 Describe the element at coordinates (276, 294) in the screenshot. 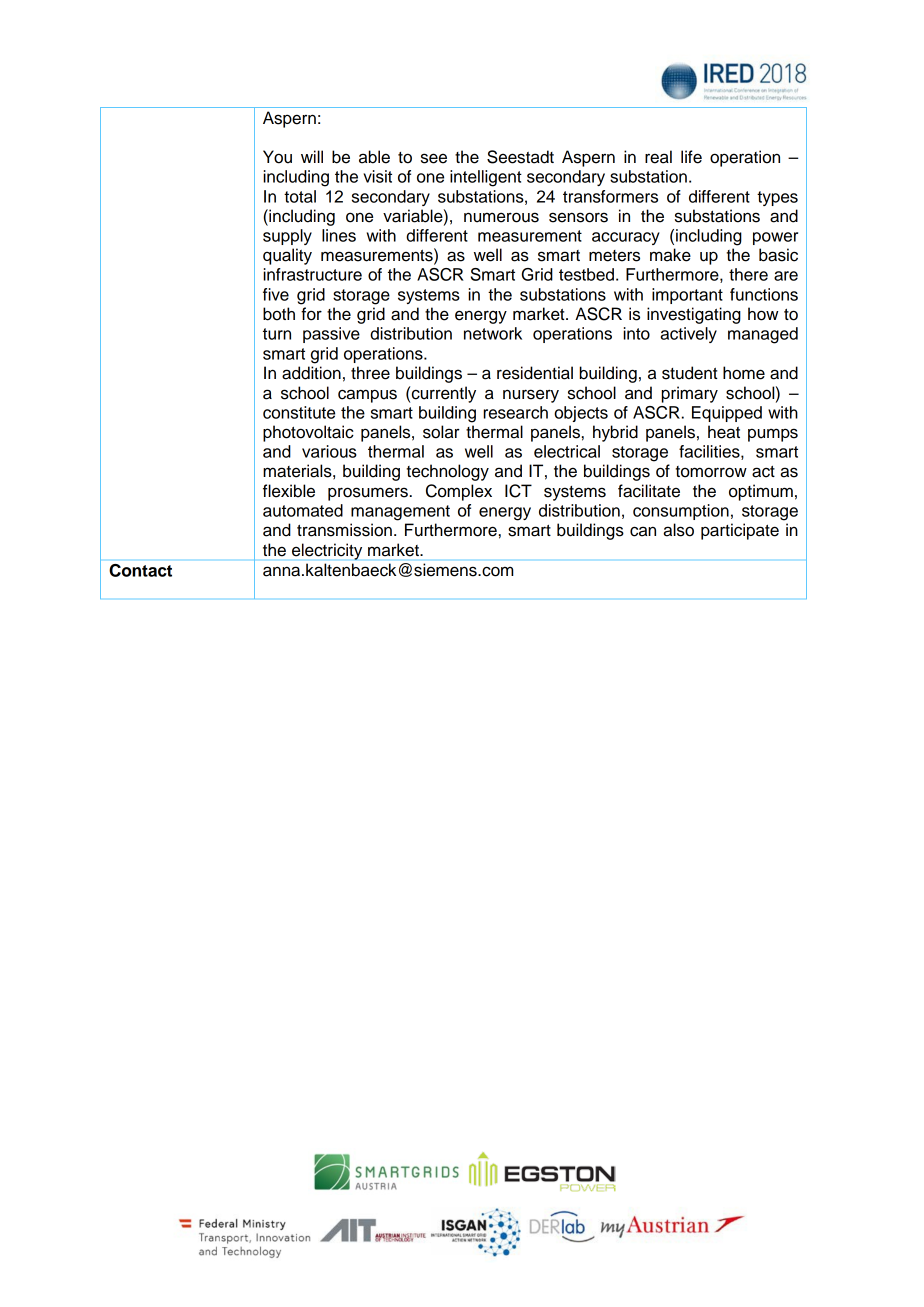

I see `five` at that location.
